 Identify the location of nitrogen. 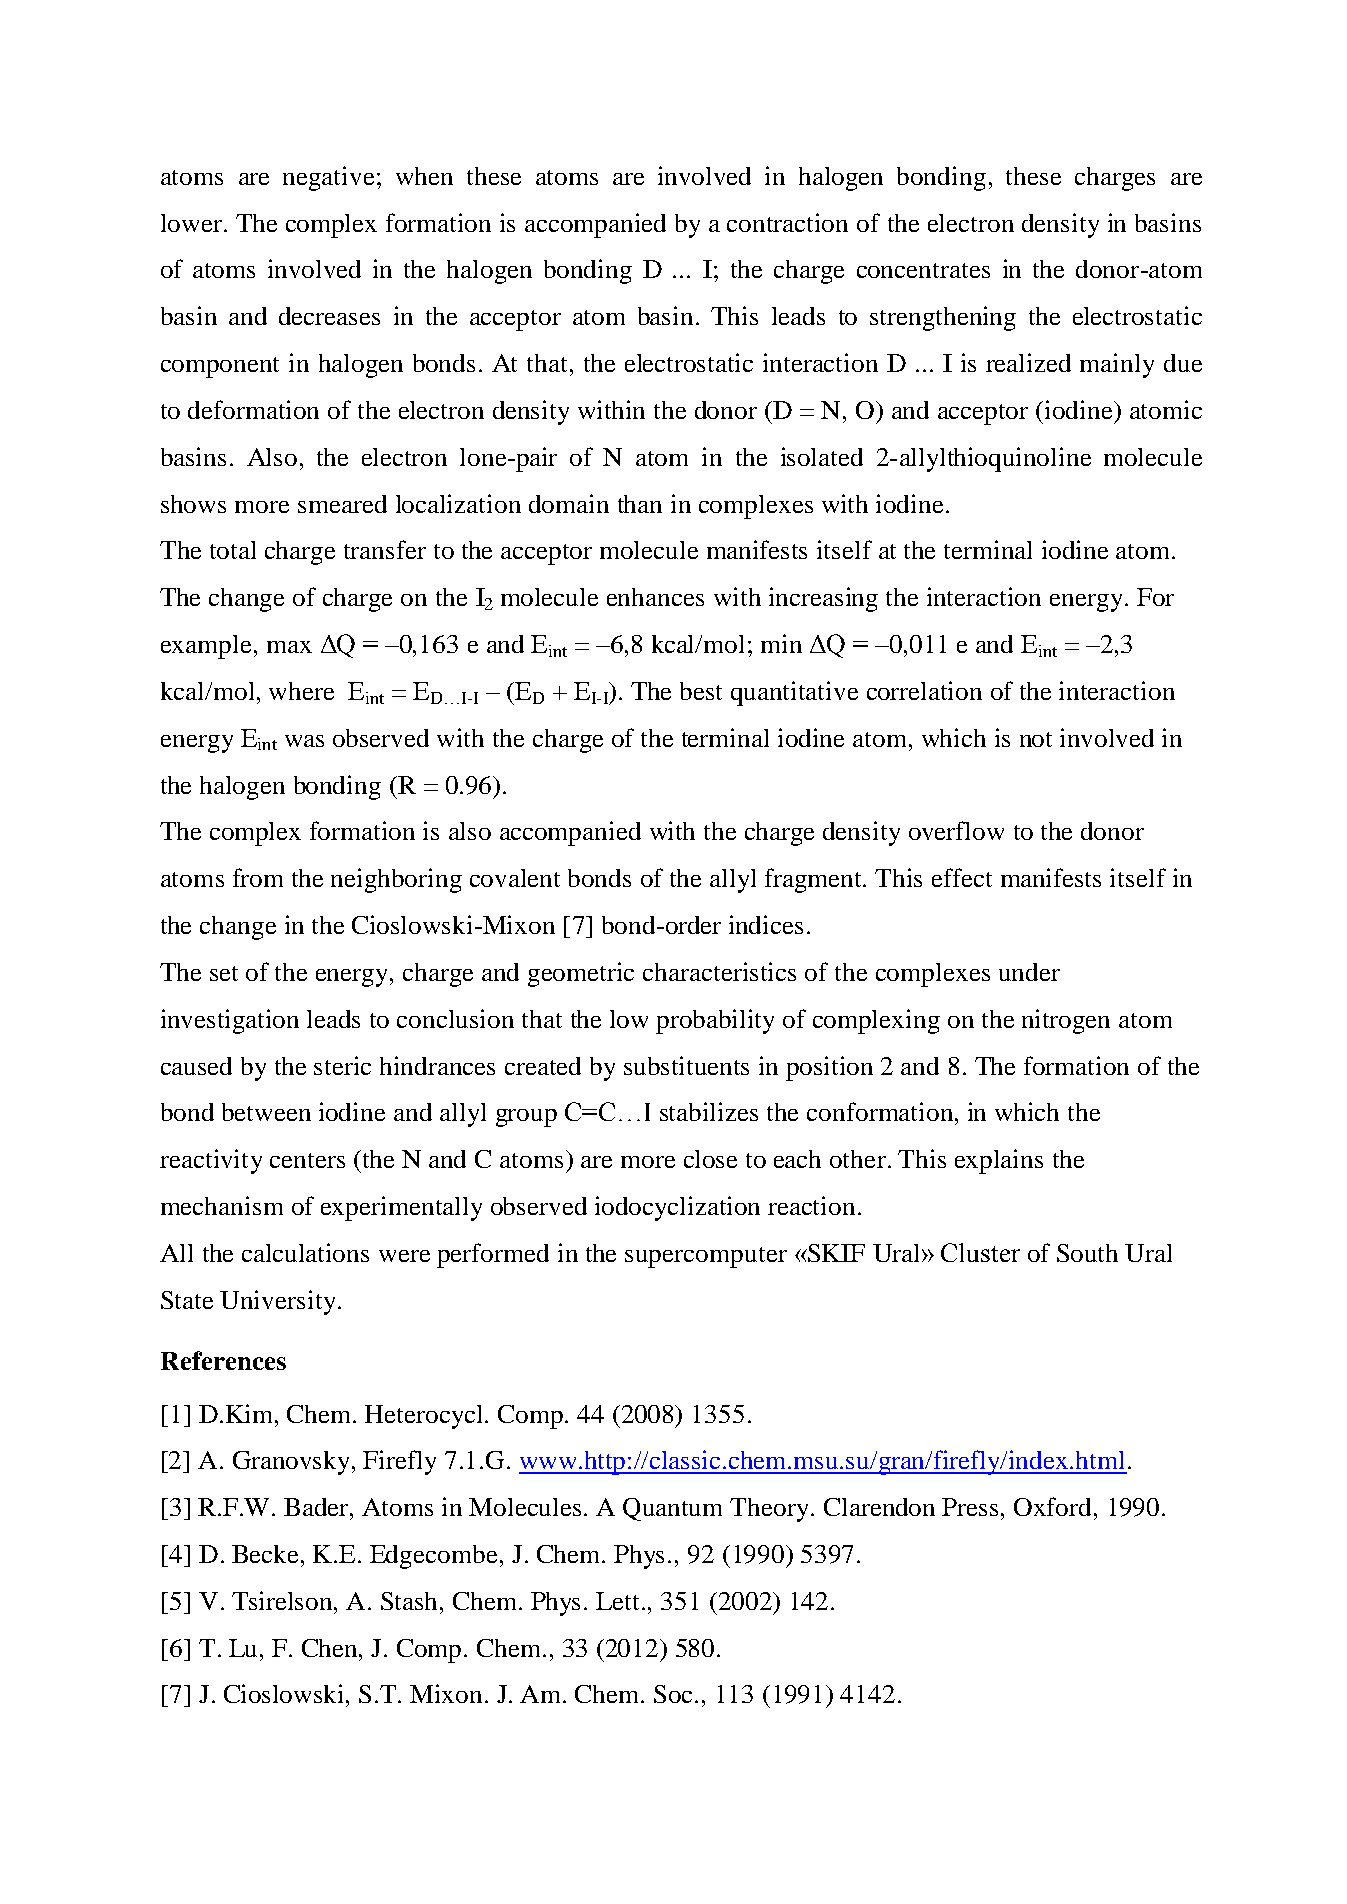
(1066, 1021).
